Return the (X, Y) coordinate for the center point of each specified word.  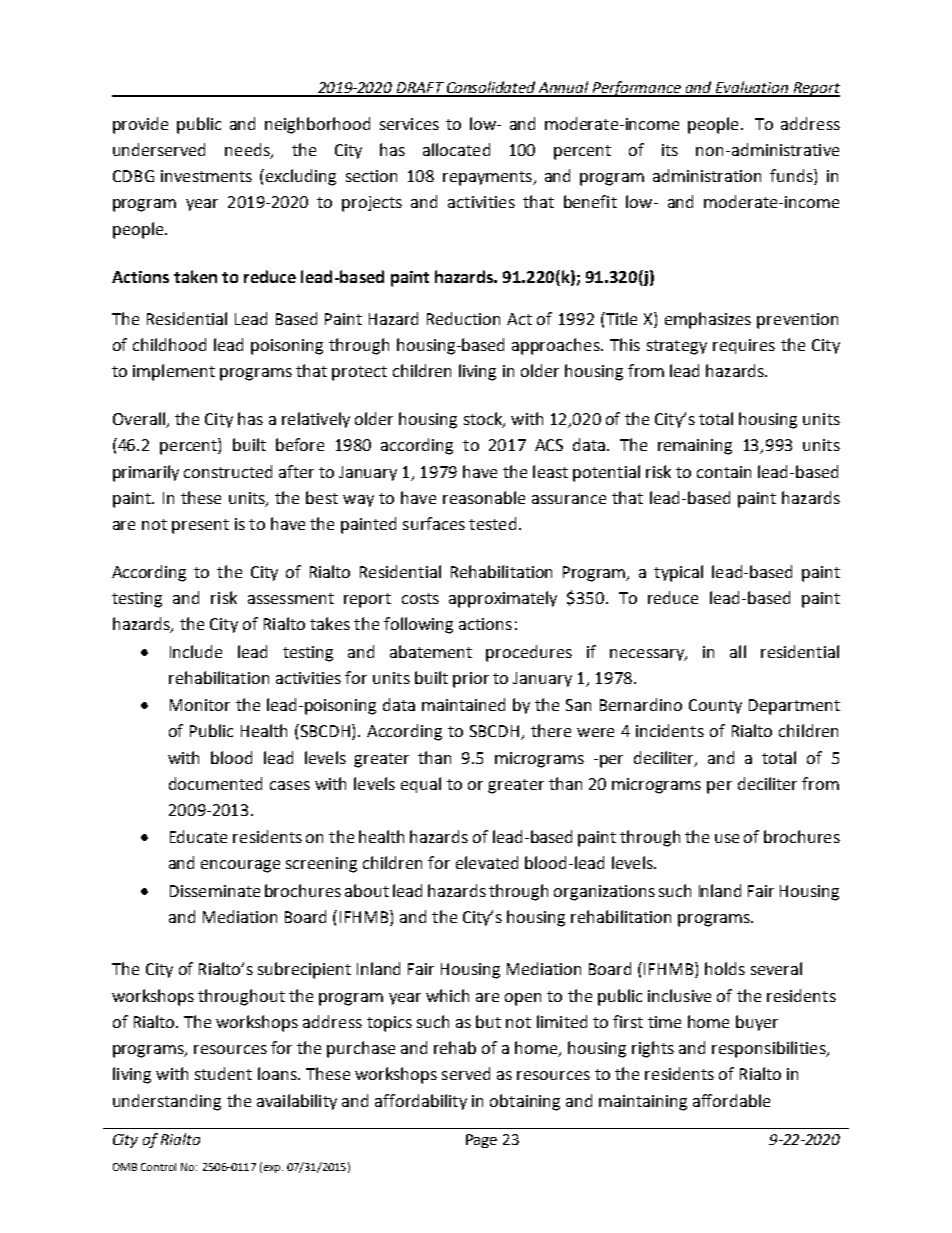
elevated (487, 862)
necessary (648, 655)
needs (248, 151)
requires (744, 346)
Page (481, 1141)
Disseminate (215, 891)
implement (174, 372)
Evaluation (752, 88)
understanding (167, 1102)
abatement (431, 651)
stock (484, 420)
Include (196, 651)
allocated (456, 149)
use (727, 838)
